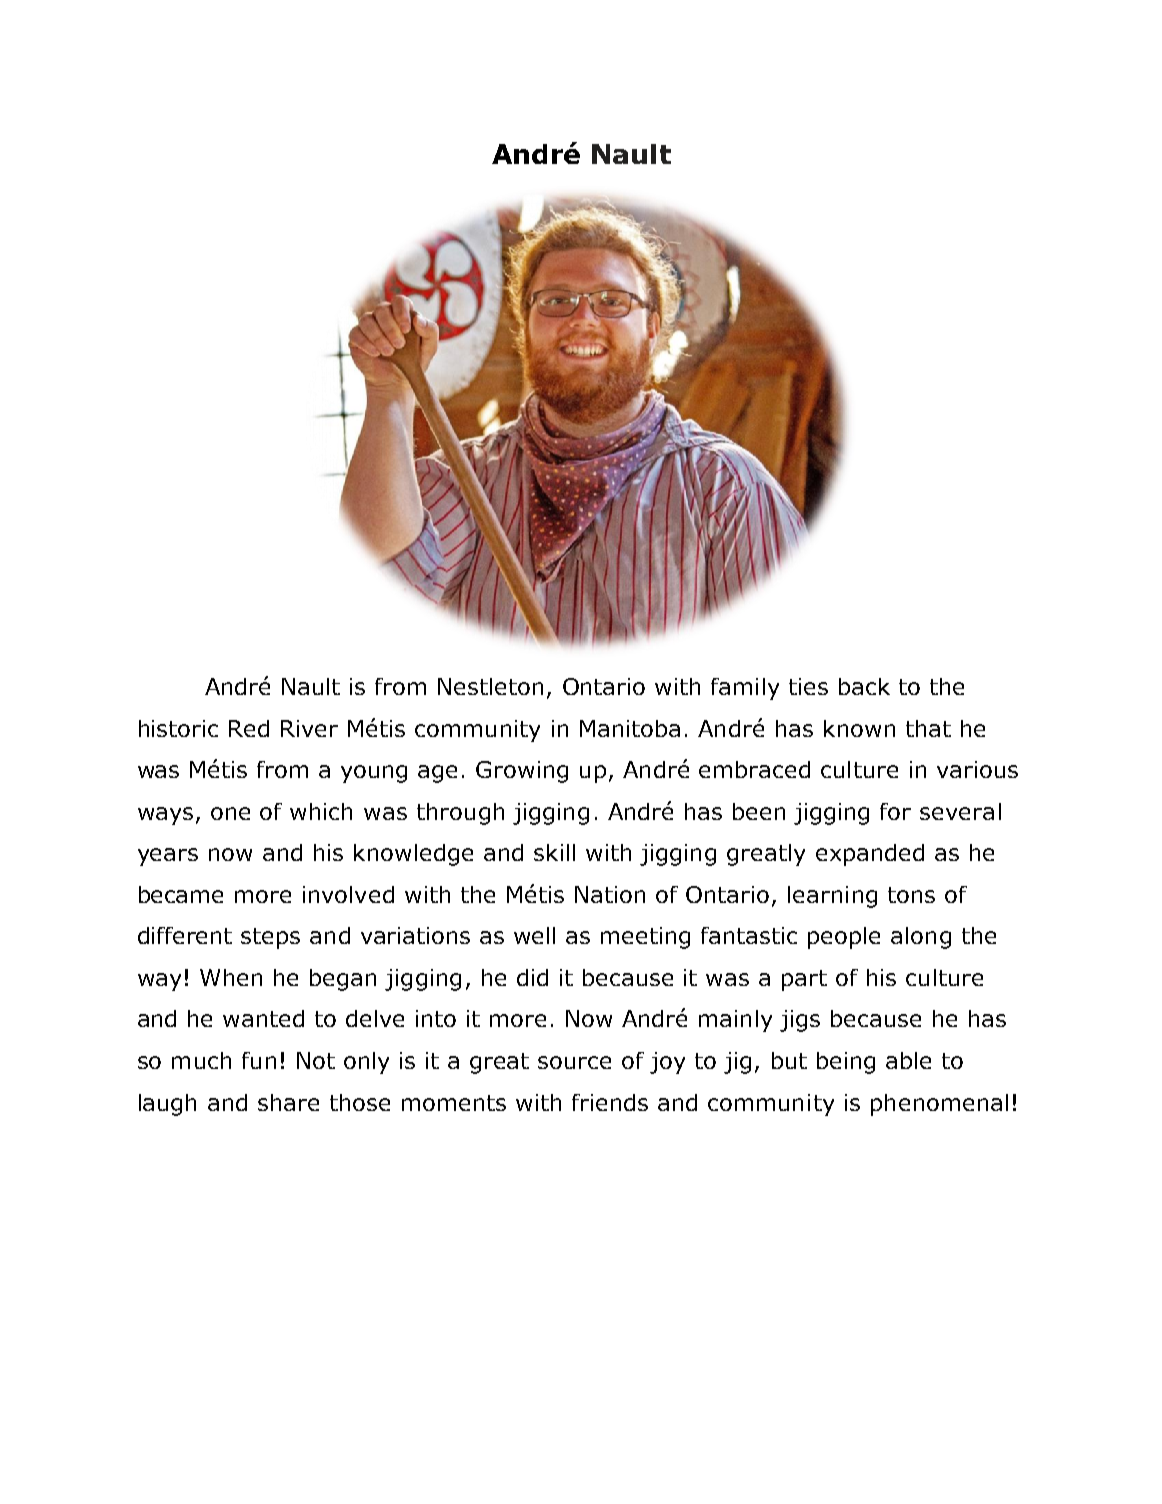 Image resolution: width=1162 pixels, height=1504 pixels. What do you see at coordinates (249, 728) in the screenshot?
I see `Red` at bounding box center [249, 728].
